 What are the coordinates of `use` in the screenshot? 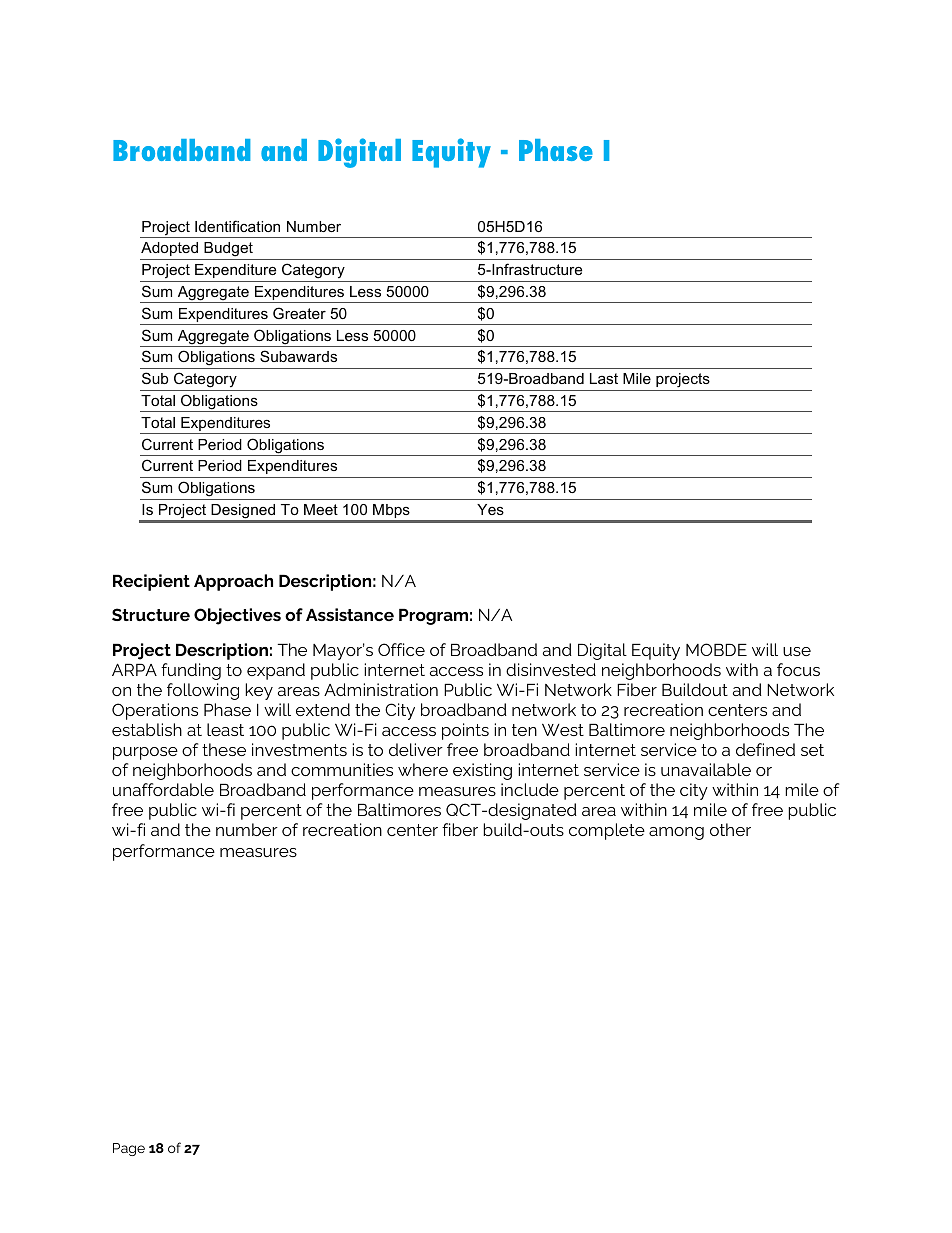 It's located at (797, 651).
